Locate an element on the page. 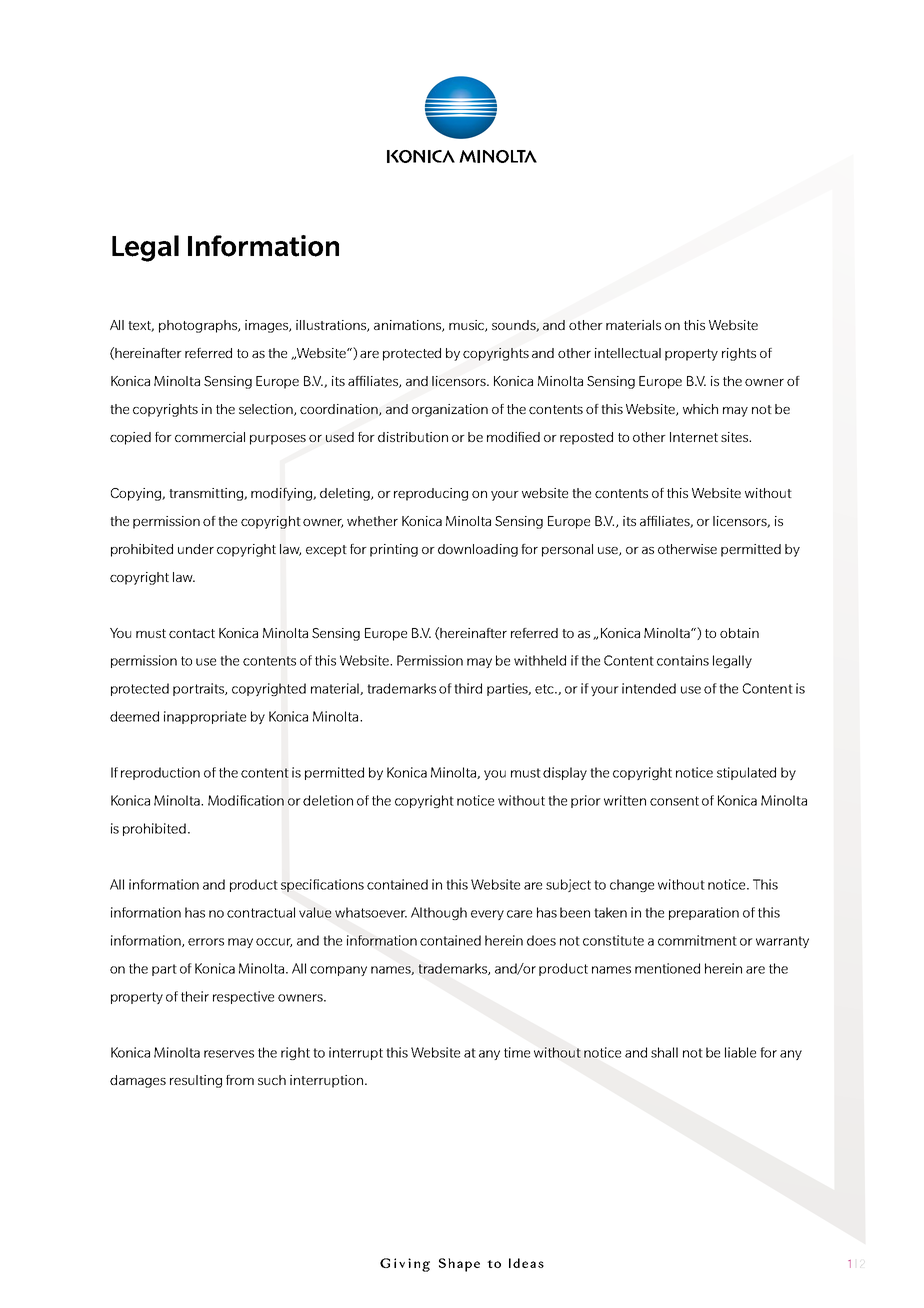 This page has width=924, height=1308. which is located at coordinates (700, 409).
